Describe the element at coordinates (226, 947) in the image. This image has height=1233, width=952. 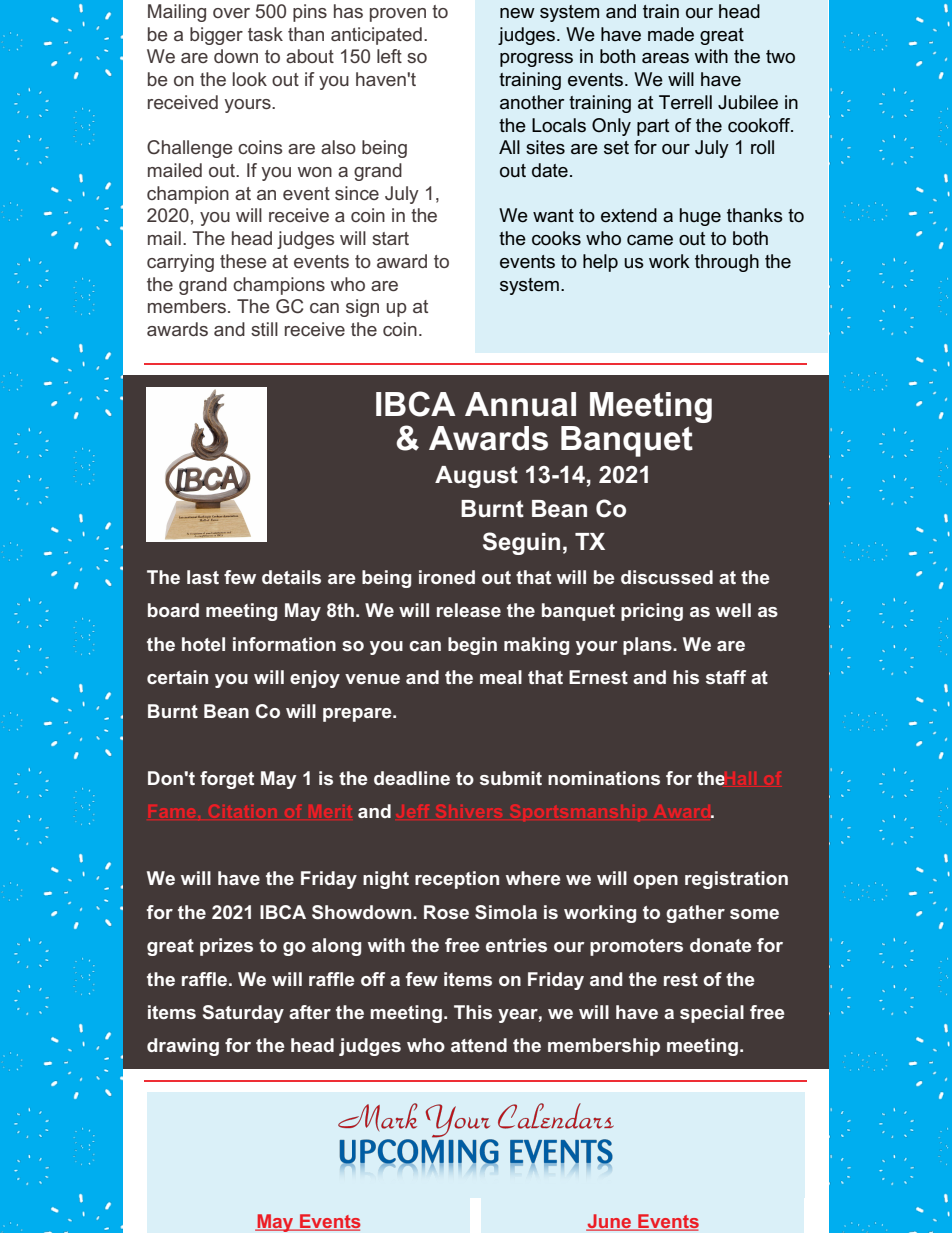
I see `prizes` at that location.
